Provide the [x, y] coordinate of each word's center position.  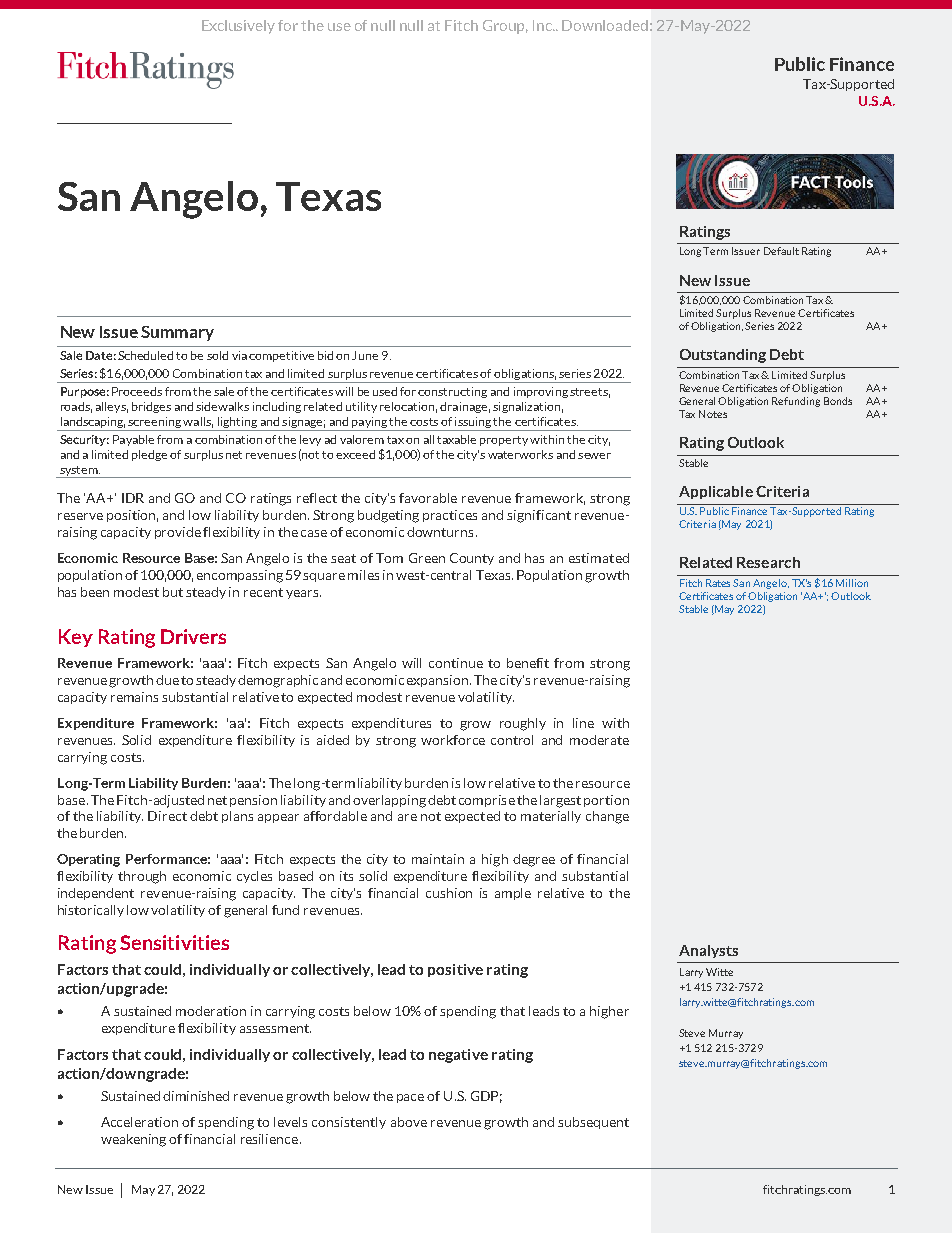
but [173, 592]
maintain [438, 859]
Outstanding [723, 356]
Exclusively [238, 27]
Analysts [708, 951]
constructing [452, 392]
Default [781, 251]
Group [505, 27]
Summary [177, 333]
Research [768, 562]
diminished [196, 1096]
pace [410, 1098]
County [472, 559]
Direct [167, 816]
